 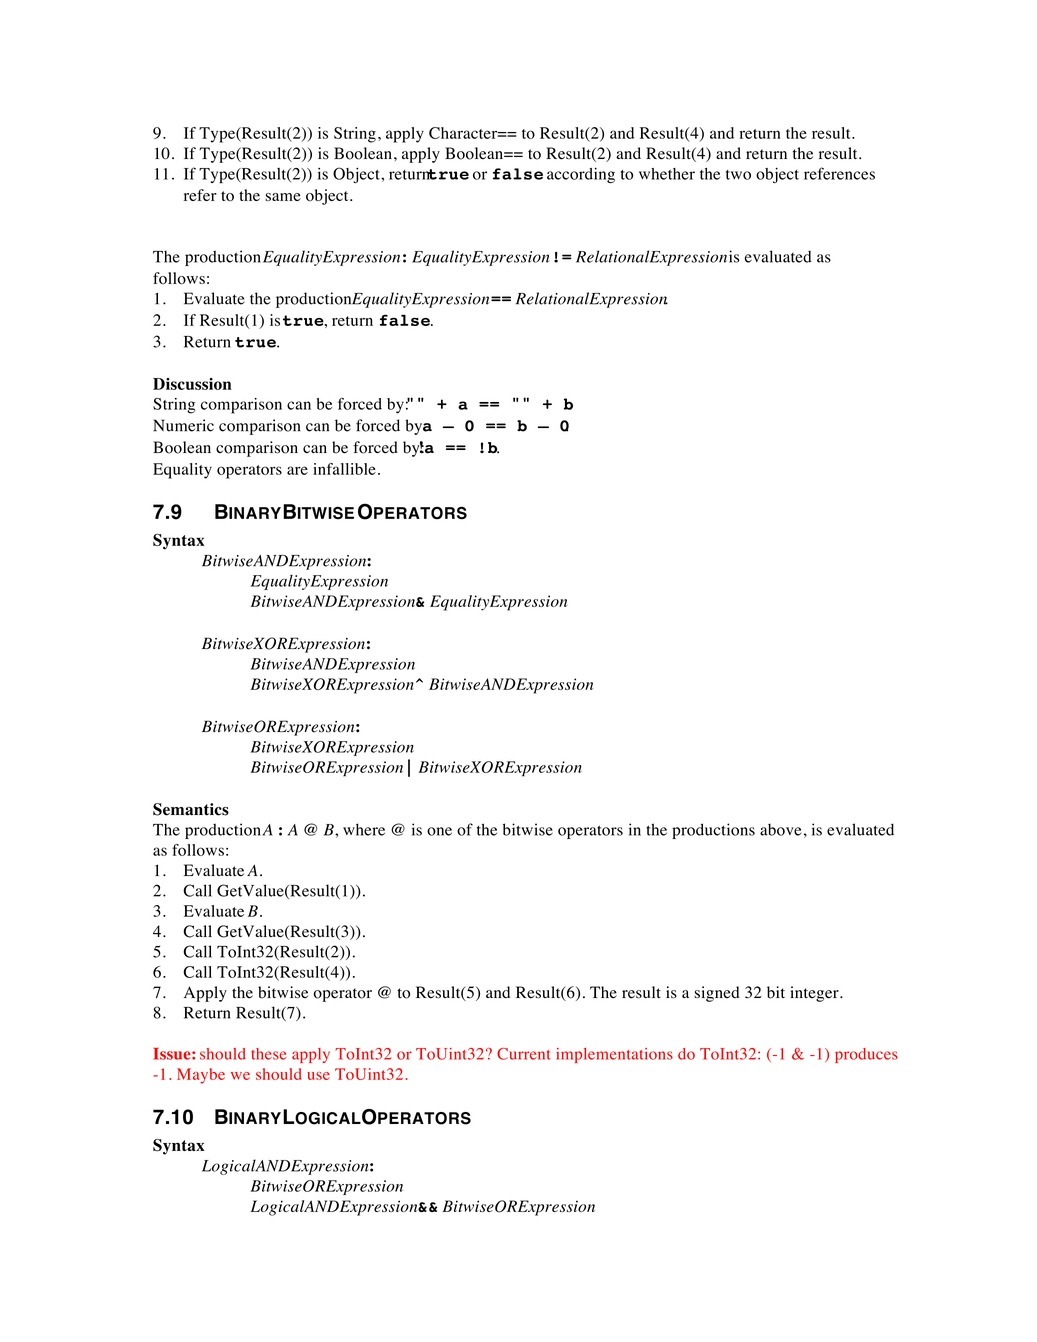 I want to click on Current, so click(x=524, y=1054).
